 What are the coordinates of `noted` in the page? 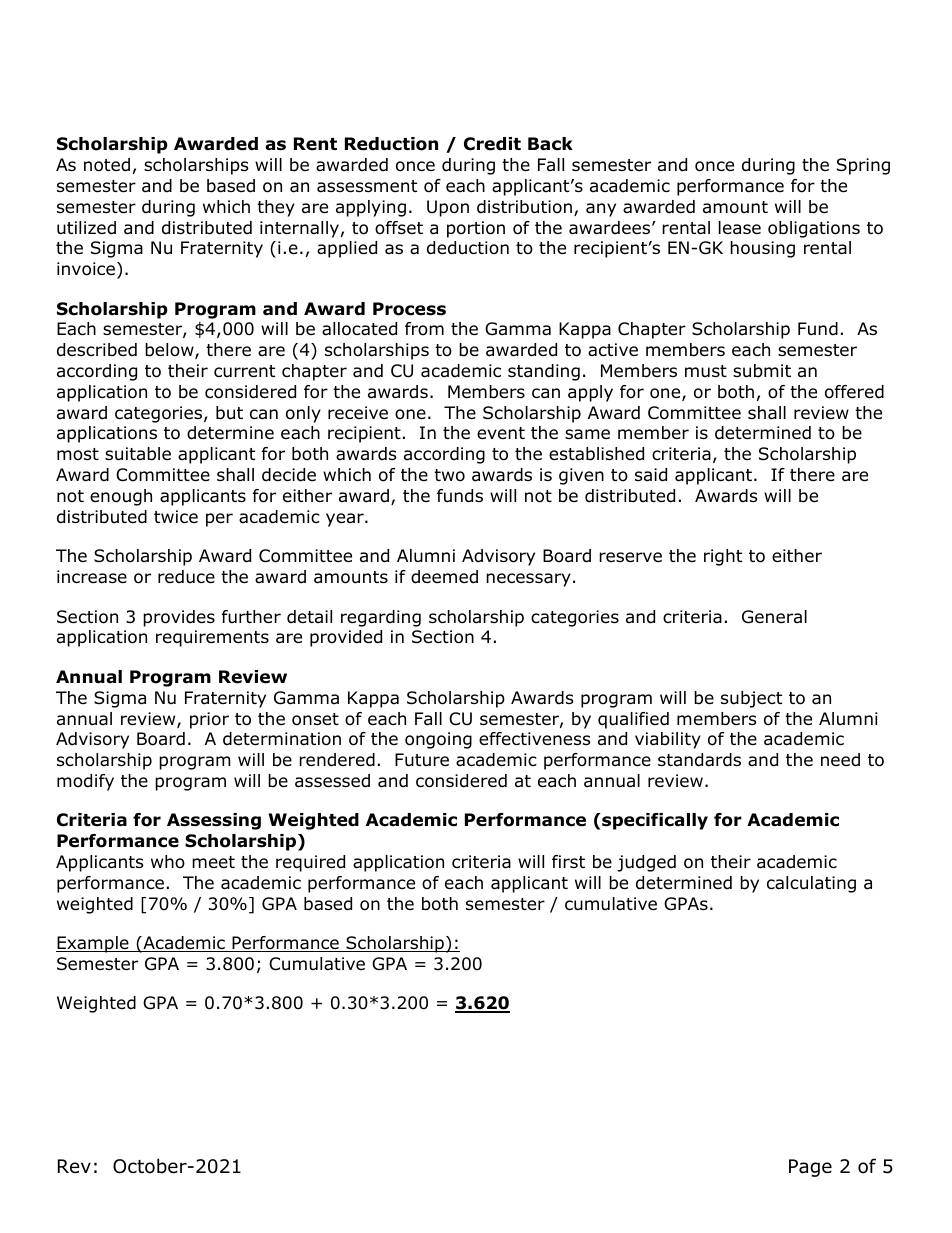 It's located at (107, 165).
